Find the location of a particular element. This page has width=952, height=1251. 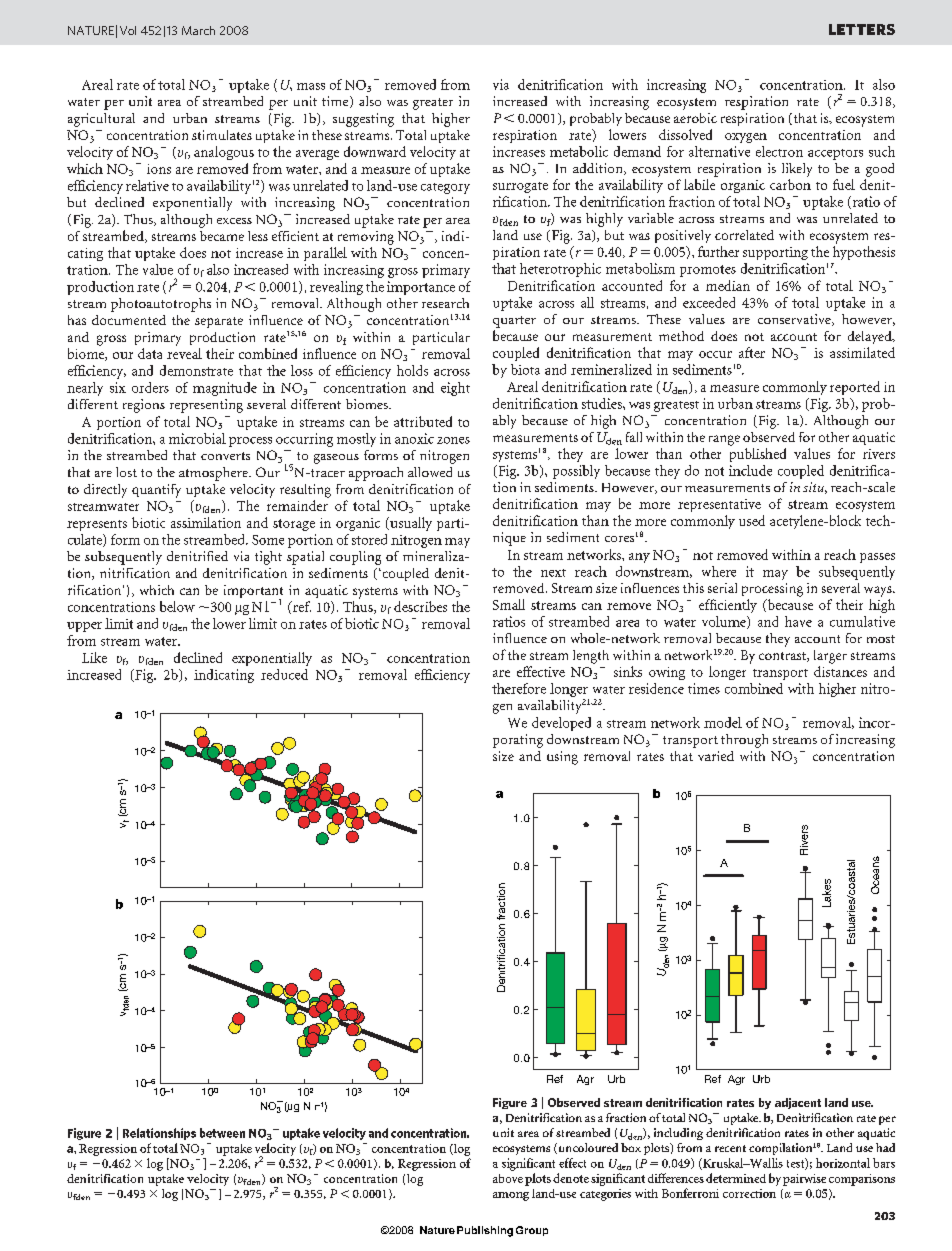

reduced is located at coordinates (284, 674).
